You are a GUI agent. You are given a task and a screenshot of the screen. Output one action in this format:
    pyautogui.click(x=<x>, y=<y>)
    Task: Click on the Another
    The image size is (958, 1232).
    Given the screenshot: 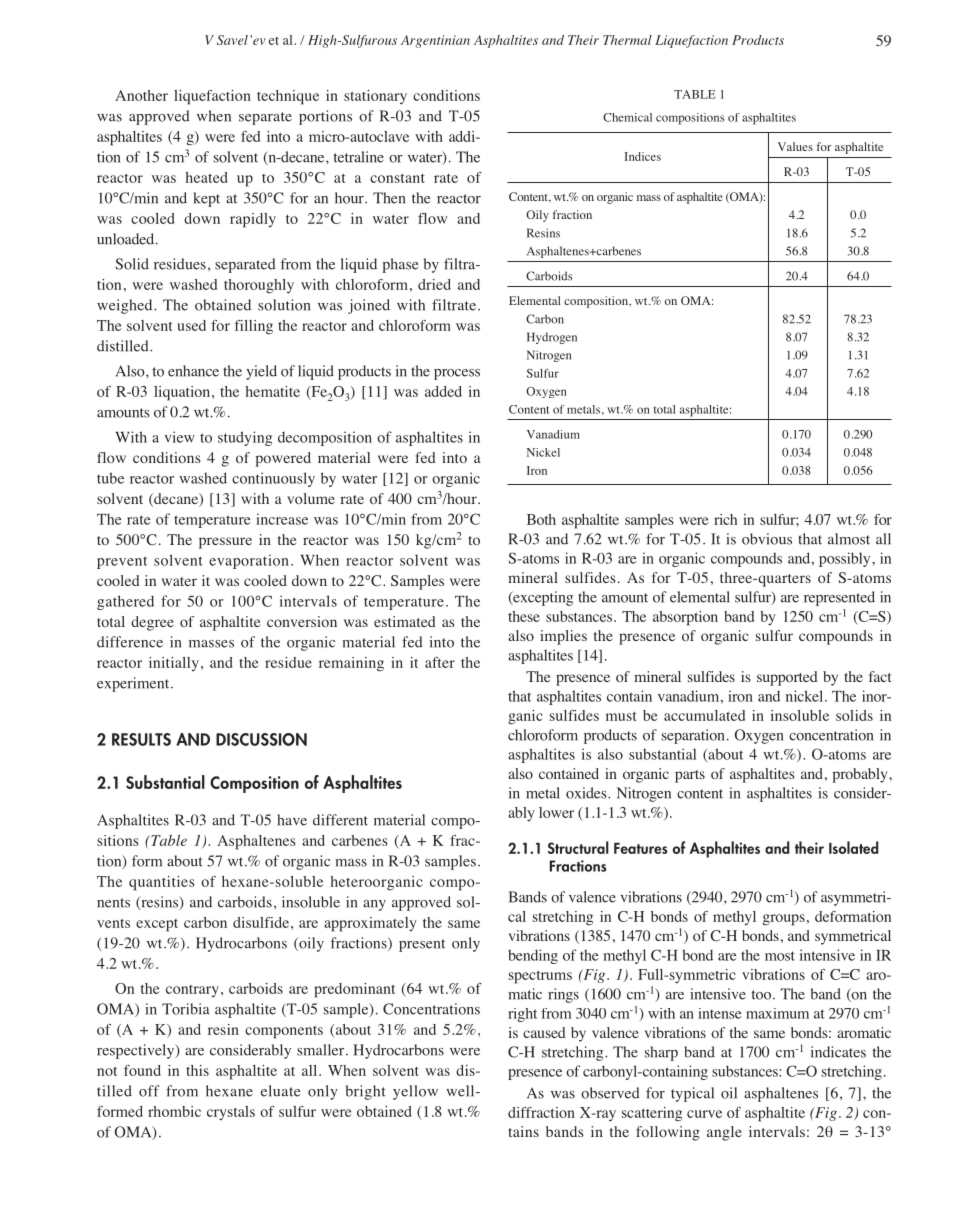 What is the action you would take?
    pyautogui.click(x=141, y=95)
